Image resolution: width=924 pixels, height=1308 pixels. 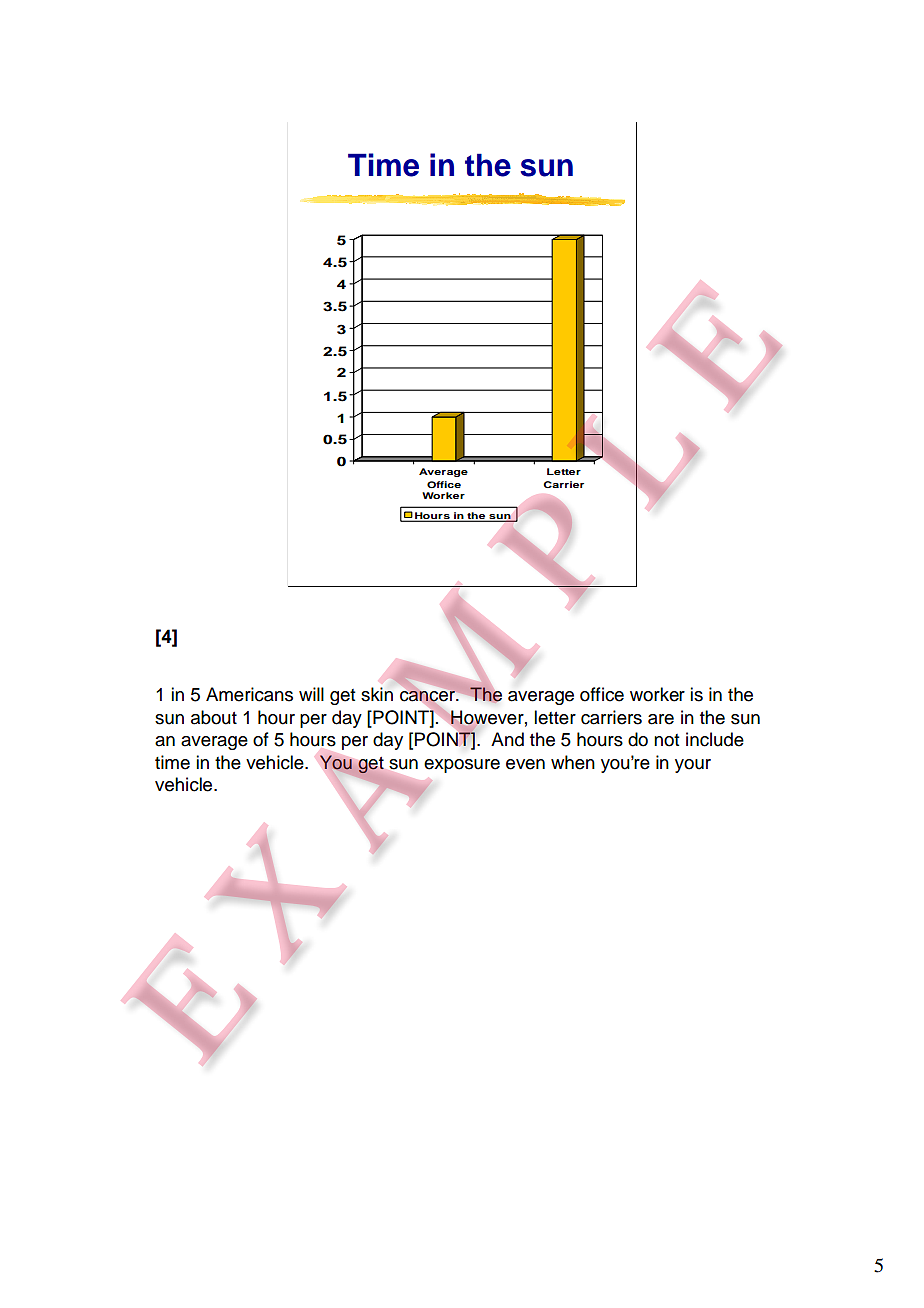 I want to click on skin, so click(x=377, y=694).
